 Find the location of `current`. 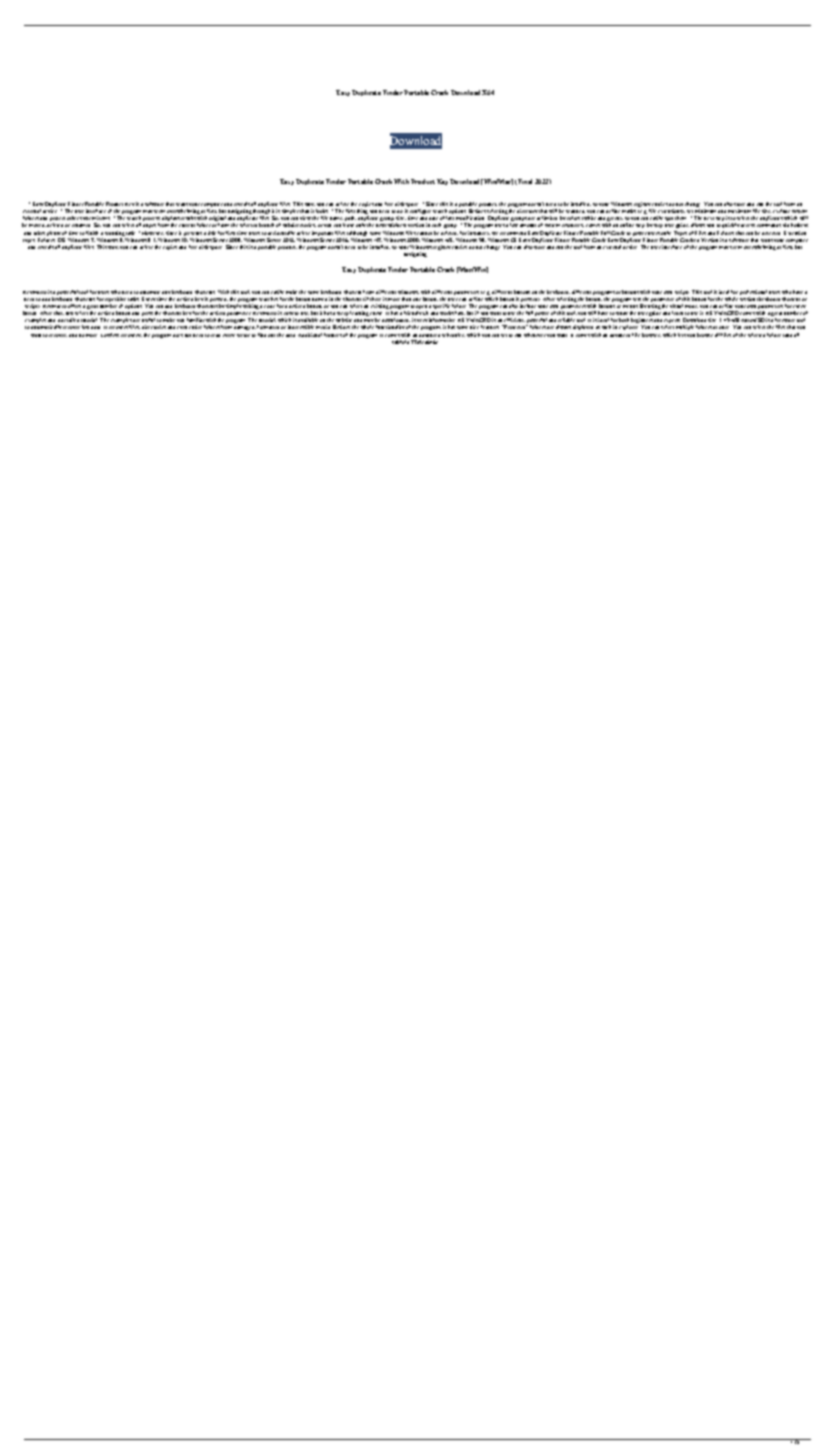

current is located at coordinates (187, 225).
